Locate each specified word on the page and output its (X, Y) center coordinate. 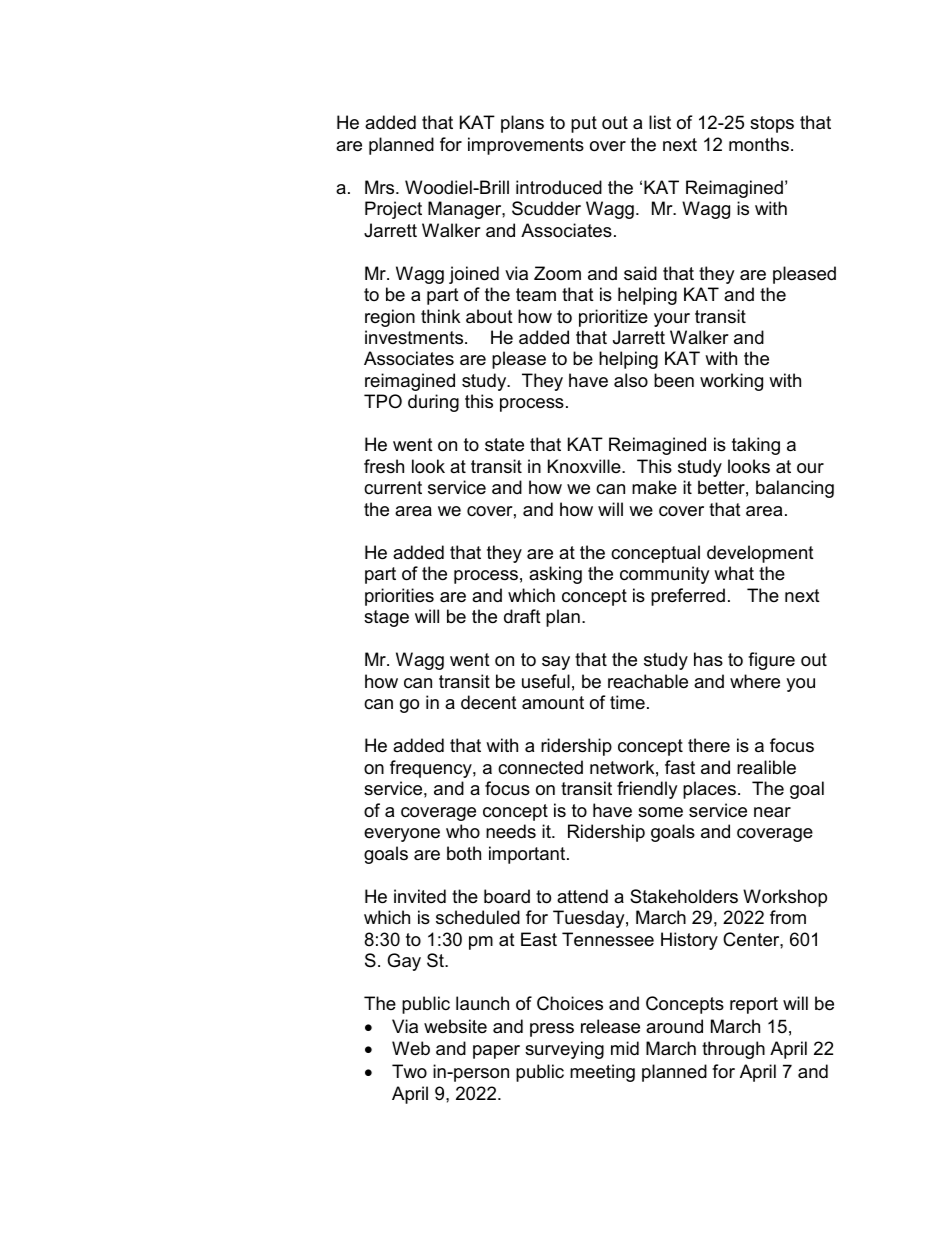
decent (489, 702)
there (709, 745)
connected (540, 767)
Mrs (381, 187)
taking (756, 446)
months (759, 144)
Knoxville (585, 466)
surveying (564, 1050)
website (455, 1026)
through (733, 1050)
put (584, 124)
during (433, 403)
